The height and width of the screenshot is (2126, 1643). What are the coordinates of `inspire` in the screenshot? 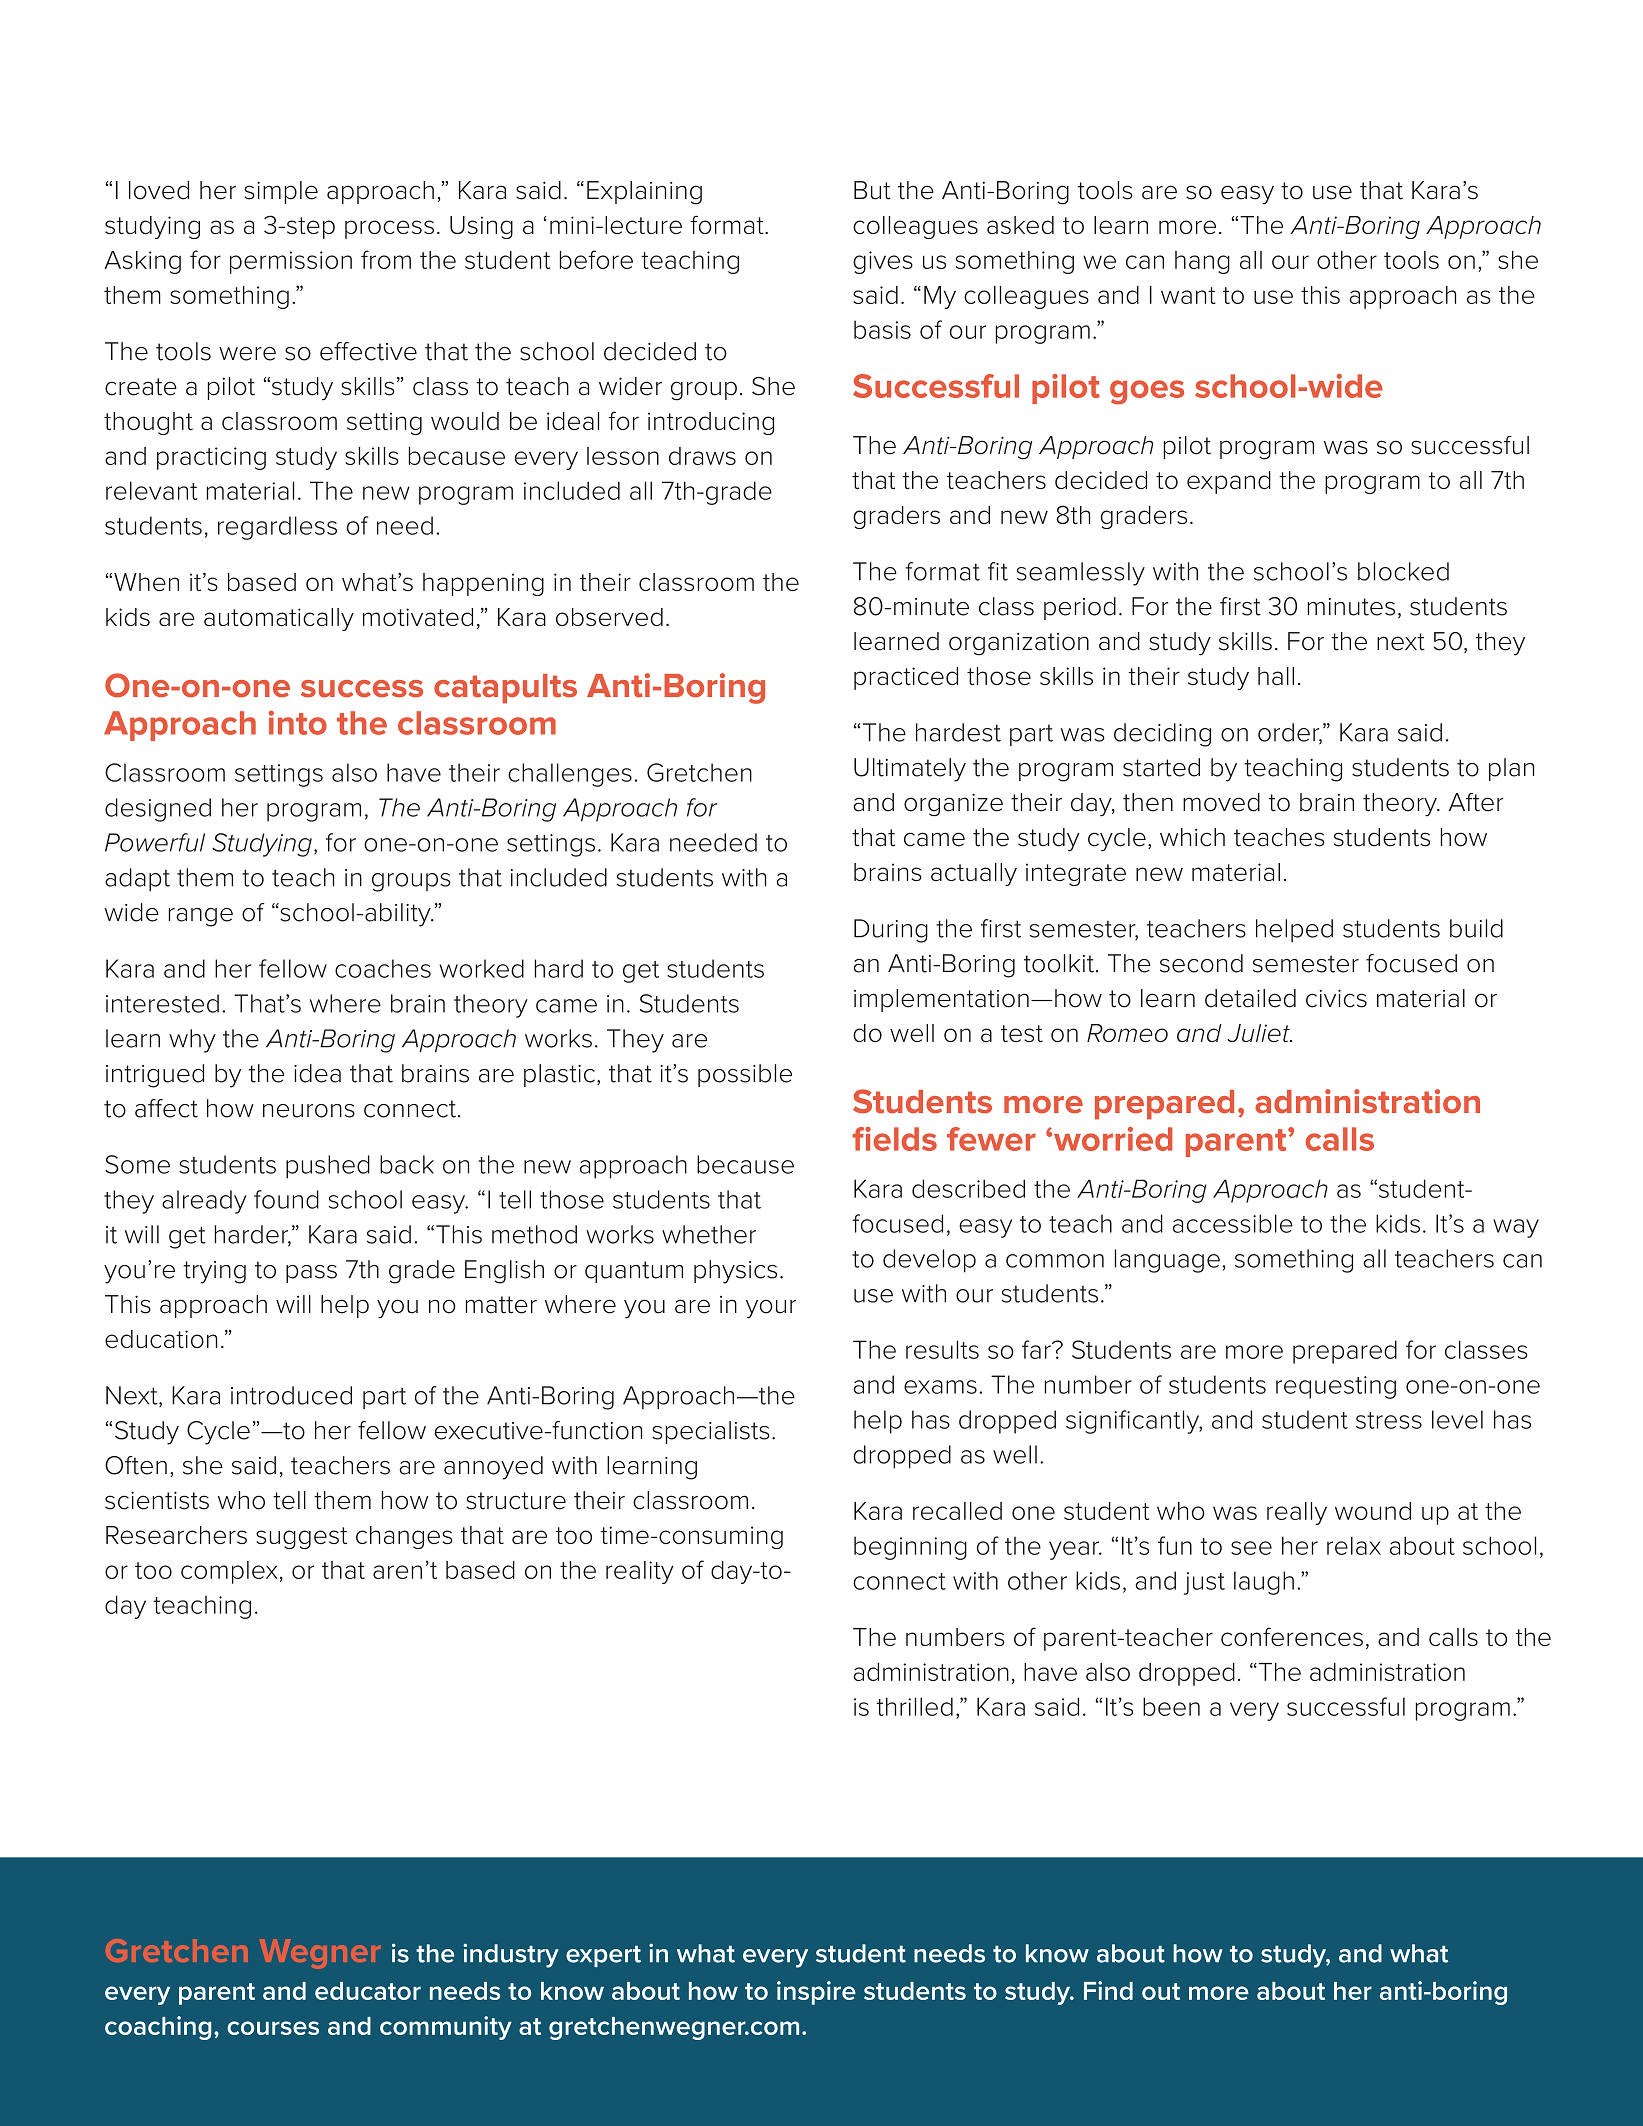 It's located at (816, 1993).
